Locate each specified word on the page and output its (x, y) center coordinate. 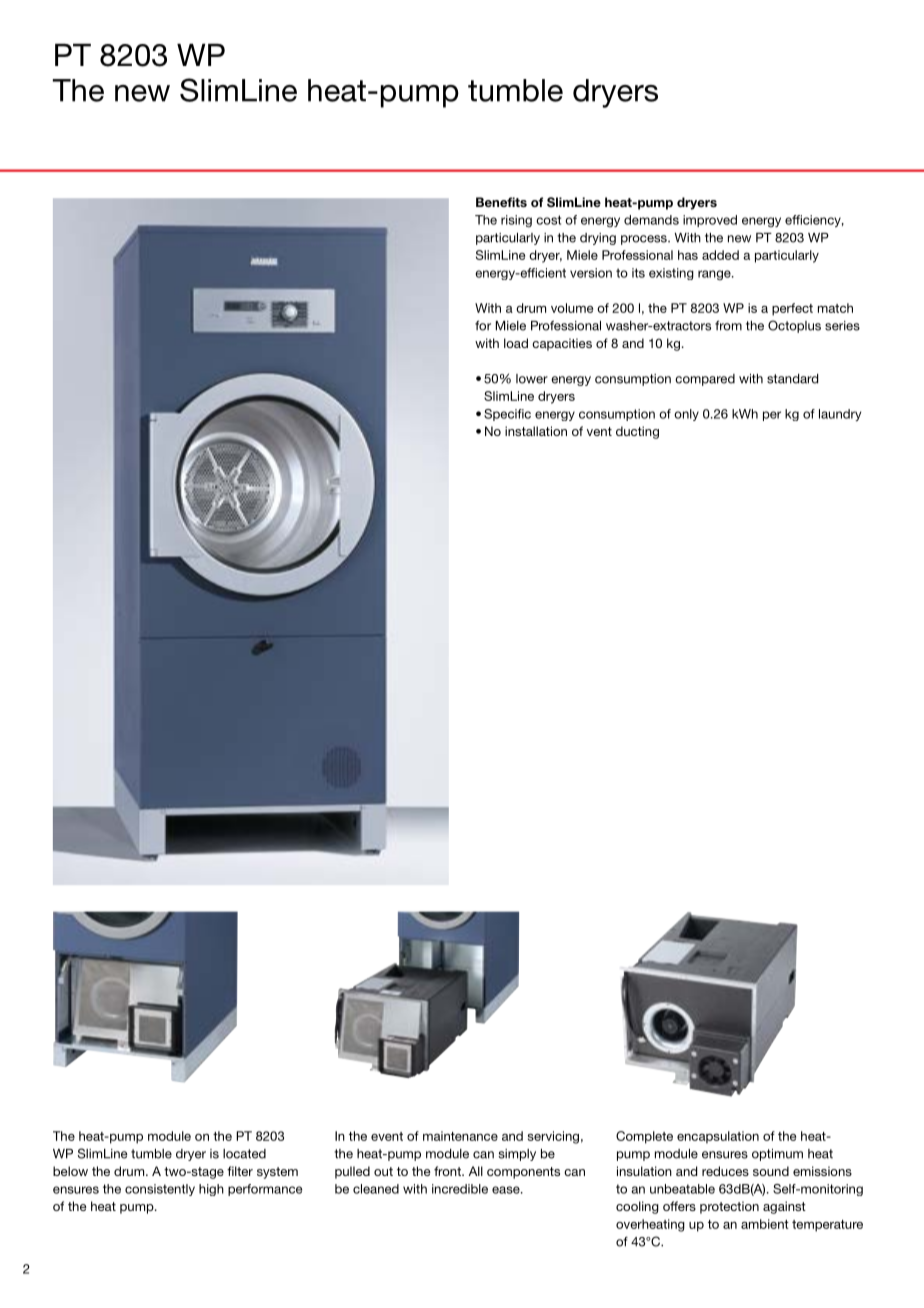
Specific (507, 415)
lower (532, 379)
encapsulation (718, 1137)
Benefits (501, 202)
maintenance (460, 1136)
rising (516, 221)
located (244, 1154)
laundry (840, 415)
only (686, 415)
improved (710, 221)
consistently (160, 1190)
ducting (637, 432)
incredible (460, 1189)
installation (536, 431)
